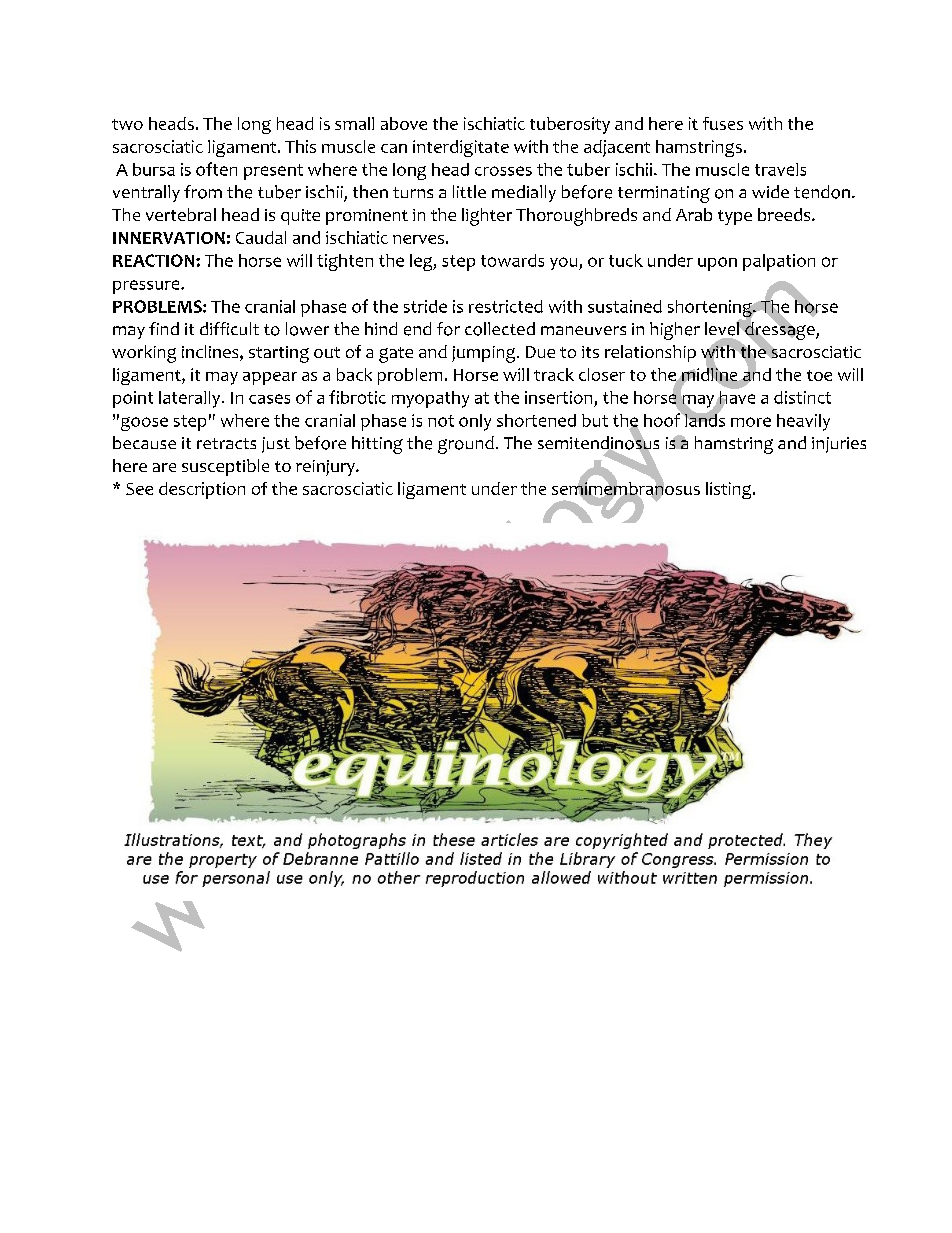  I want to click on type, so click(735, 217).
